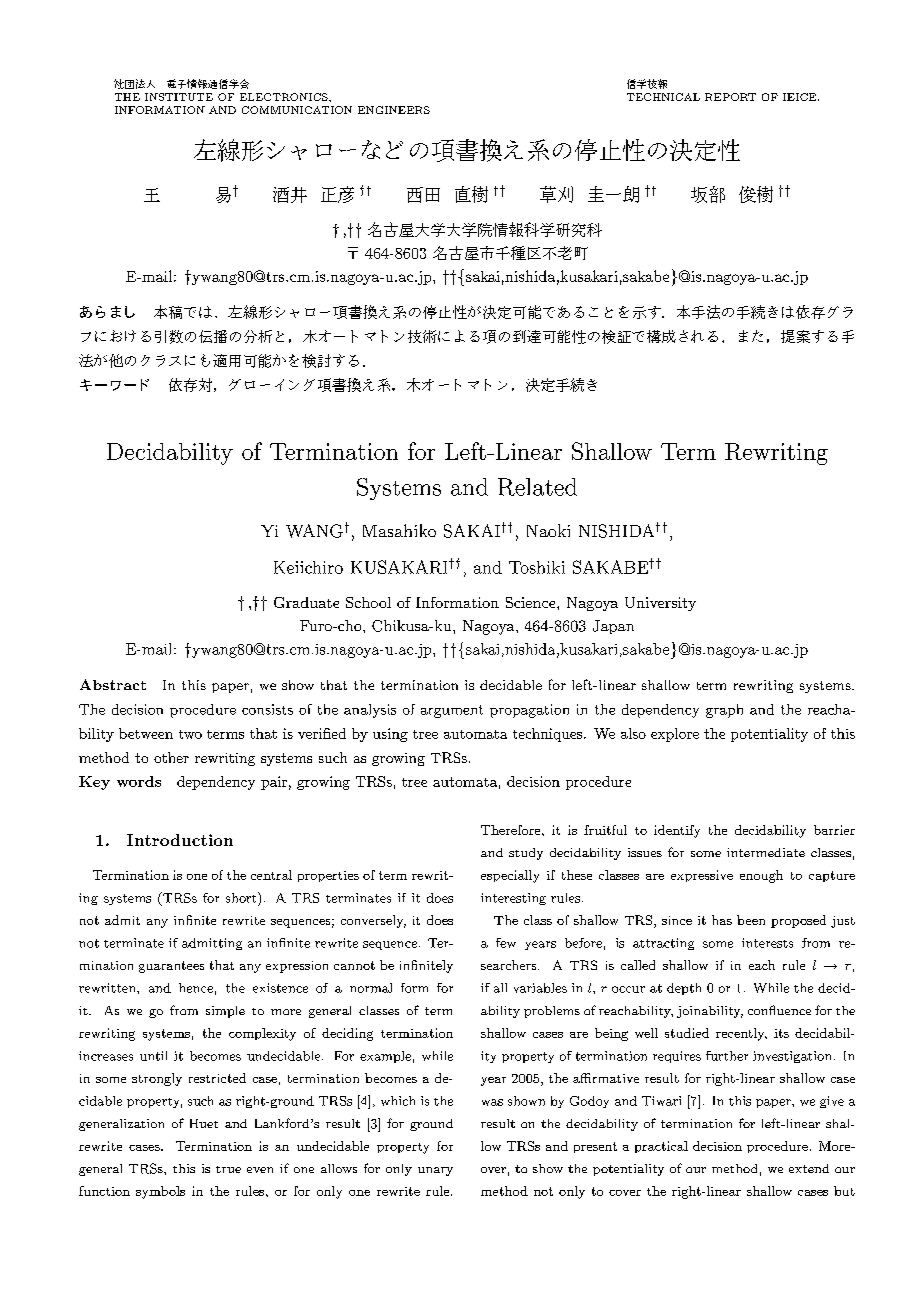  Describe the element at coordinates (532, 602) in the screenshot. I see `Science` at that location.
